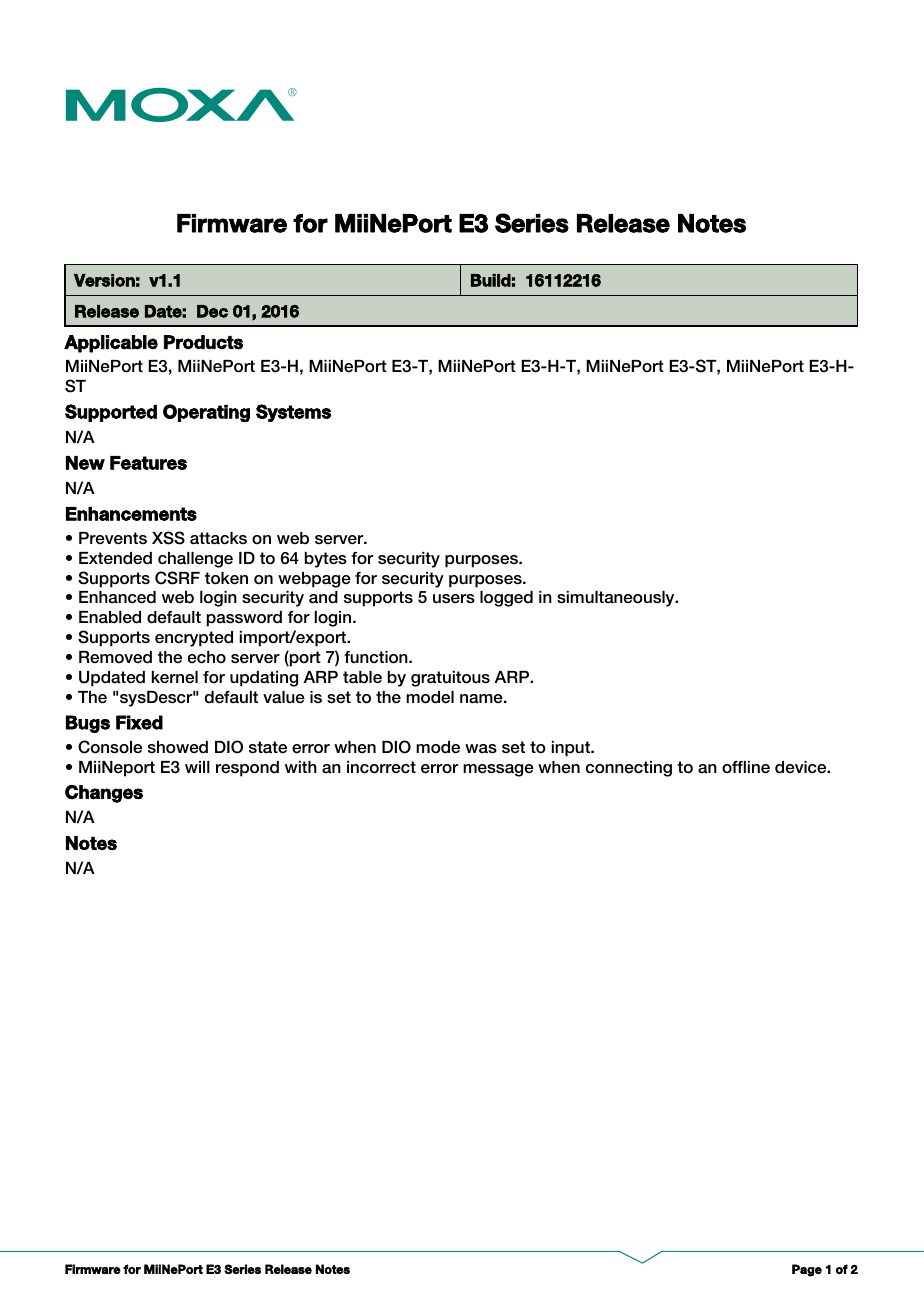 This screenshot has height=1305, width=924. I want to click on Systems, so click(293, 413).
